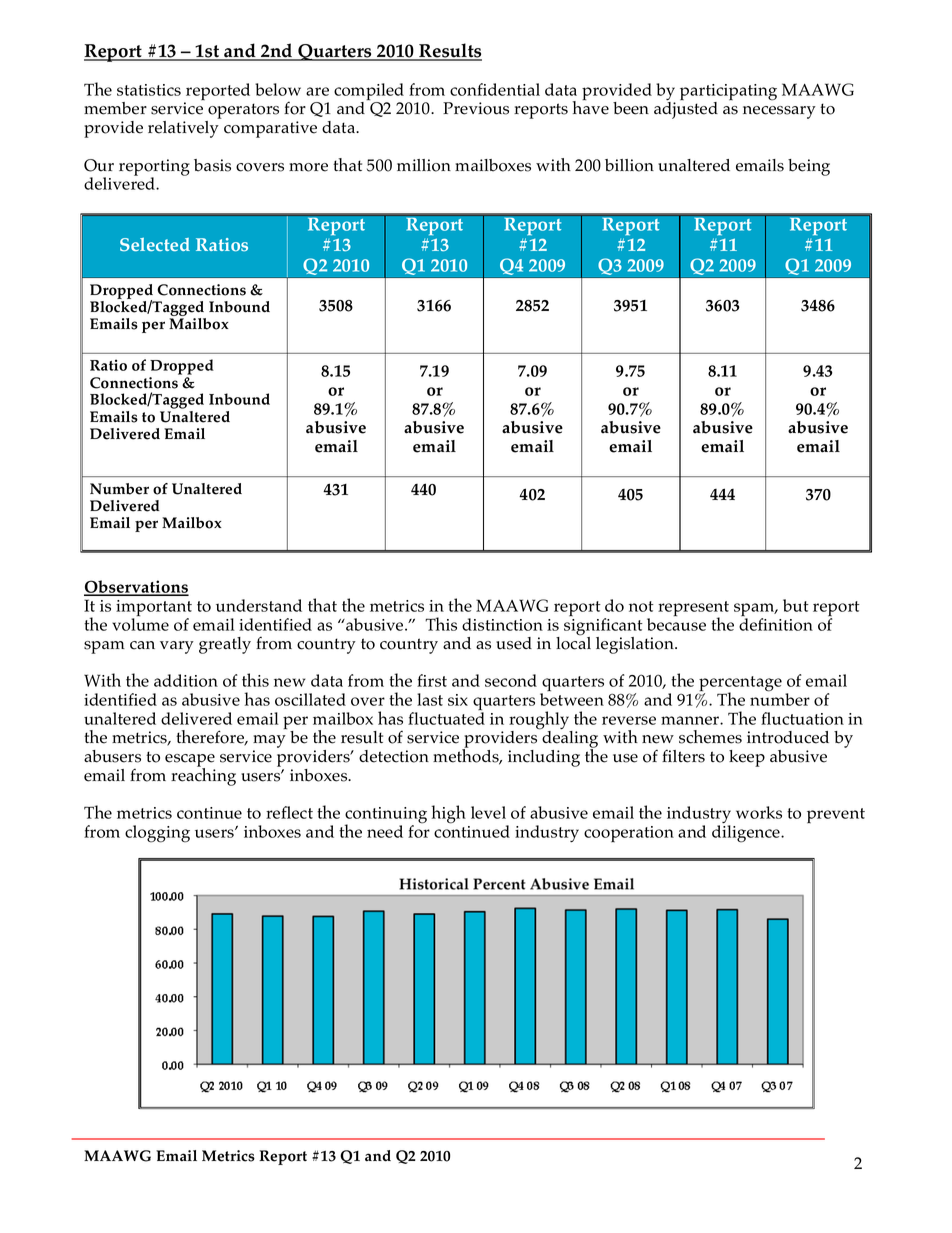 This page has width=952, height=1233. What do you see at coordinates (796, 605) in the page?
I see `but` at bounding box center [796, 605].
